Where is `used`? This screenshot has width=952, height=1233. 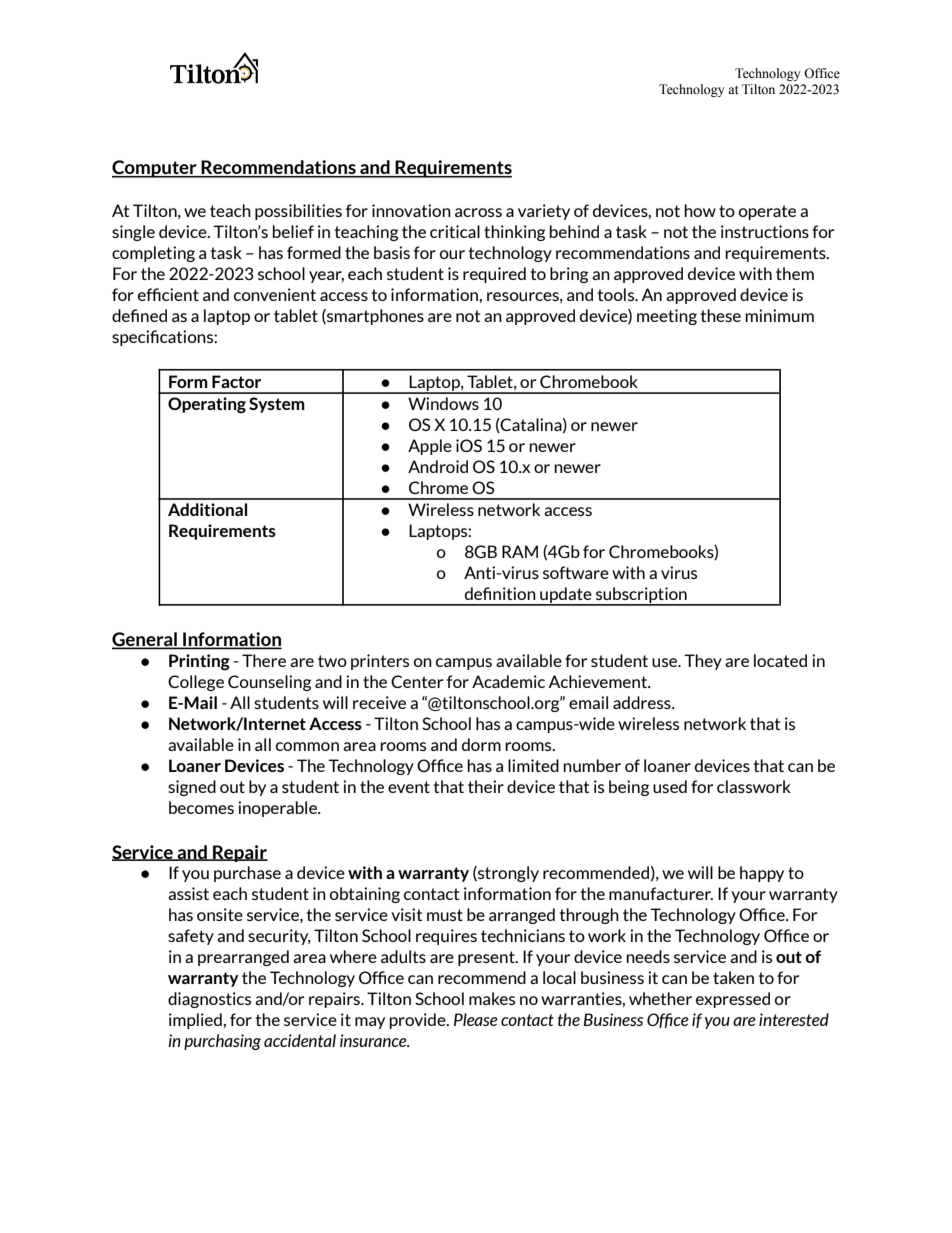 used is located at coordinates (670, 786).
